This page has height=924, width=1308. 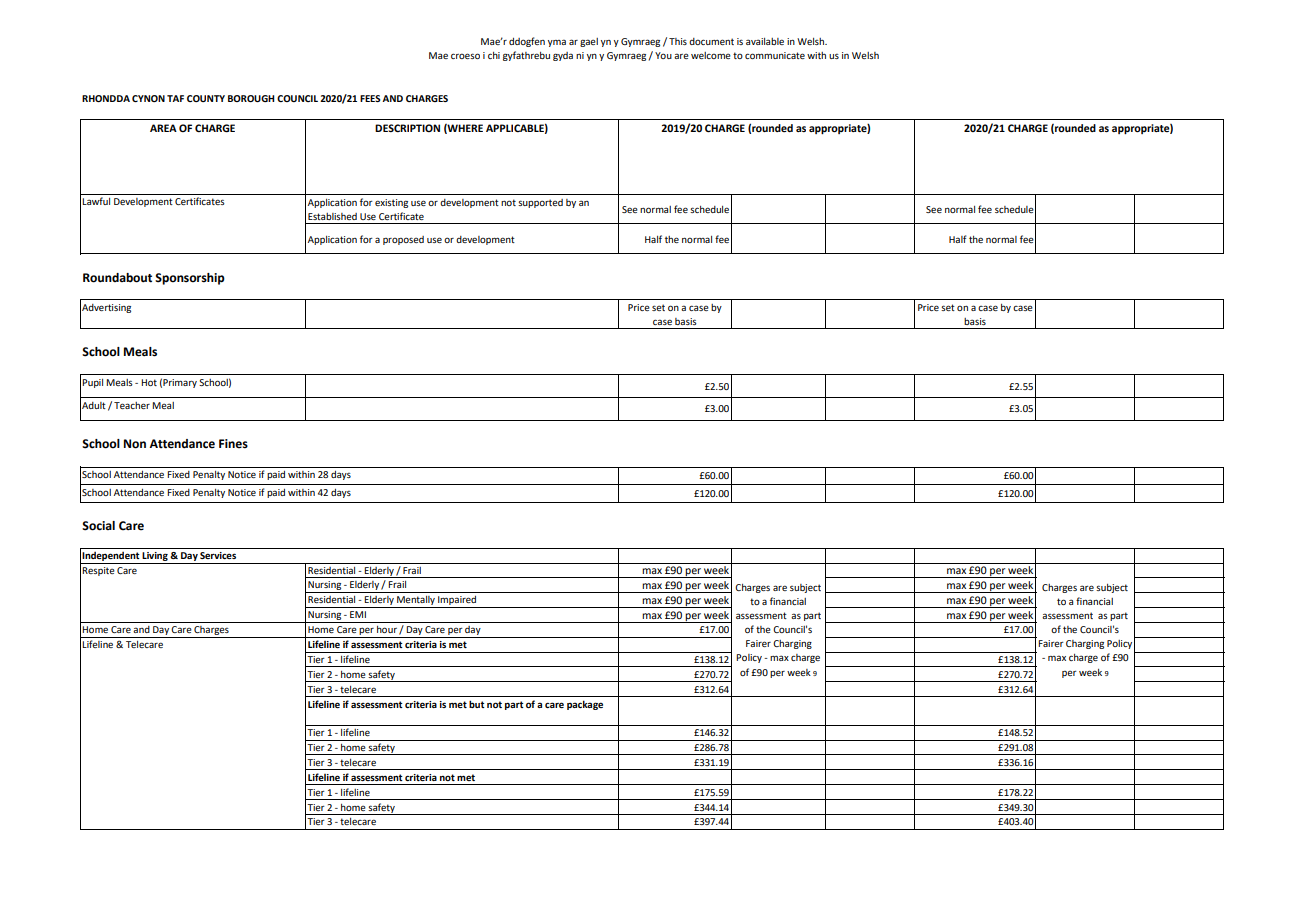 I want to click on chi, so click(x=494, y=55).
